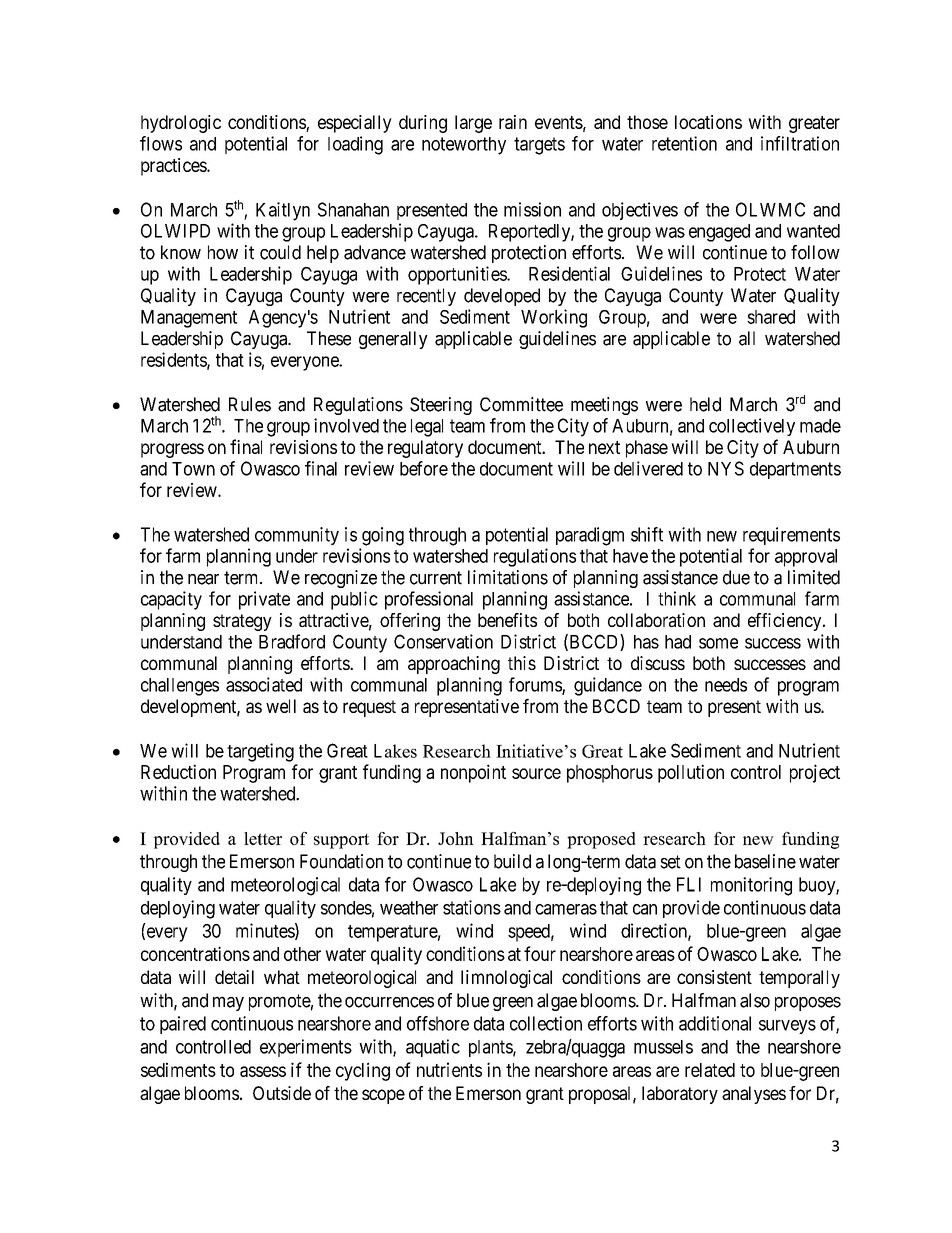 The height and width of the document is (1233, 952). Describe the element at coordinates (433, 1048) in the document. I see `aquatic` at that location.
